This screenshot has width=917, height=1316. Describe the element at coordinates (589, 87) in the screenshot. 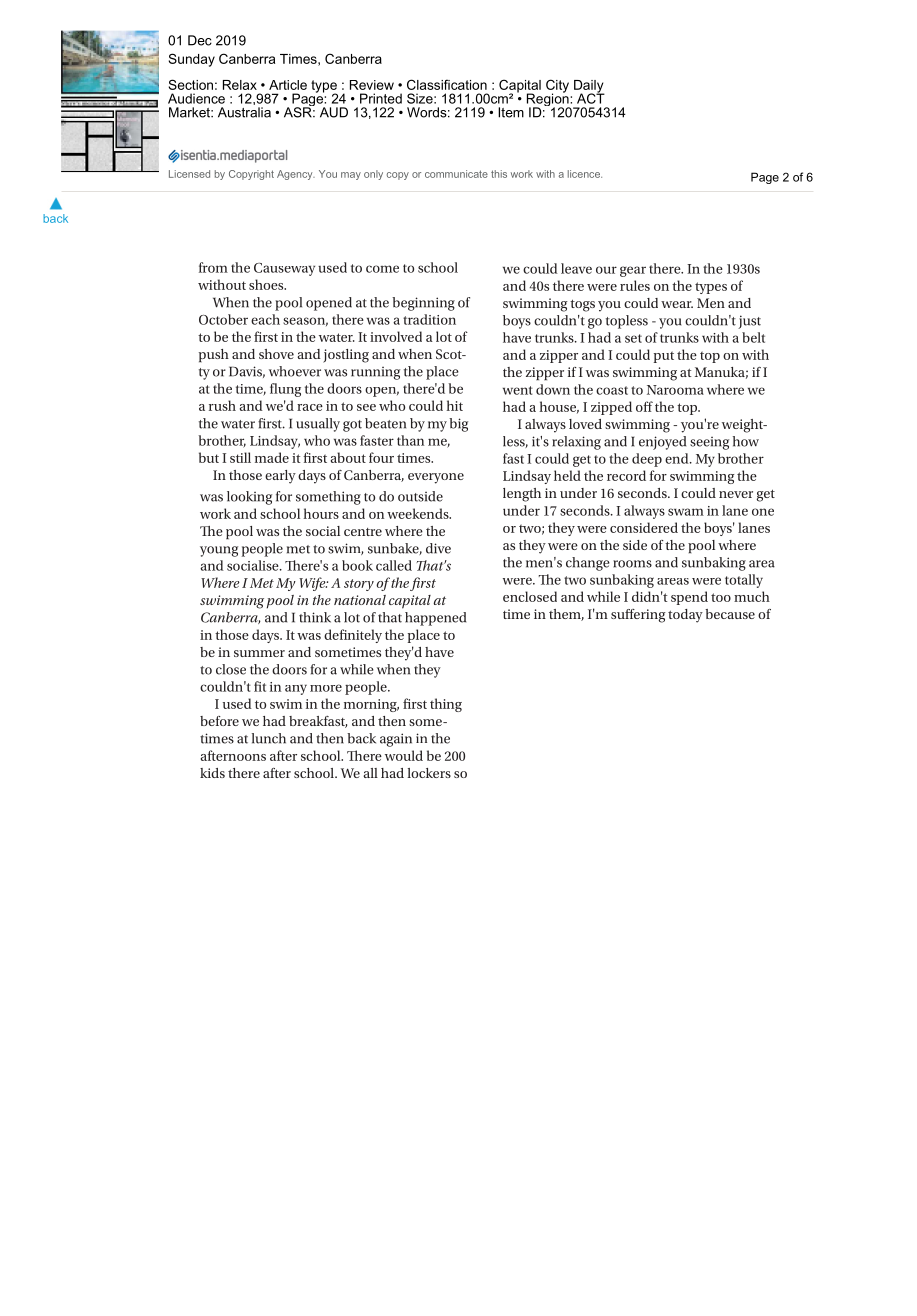

I see `Daily` at that location.
